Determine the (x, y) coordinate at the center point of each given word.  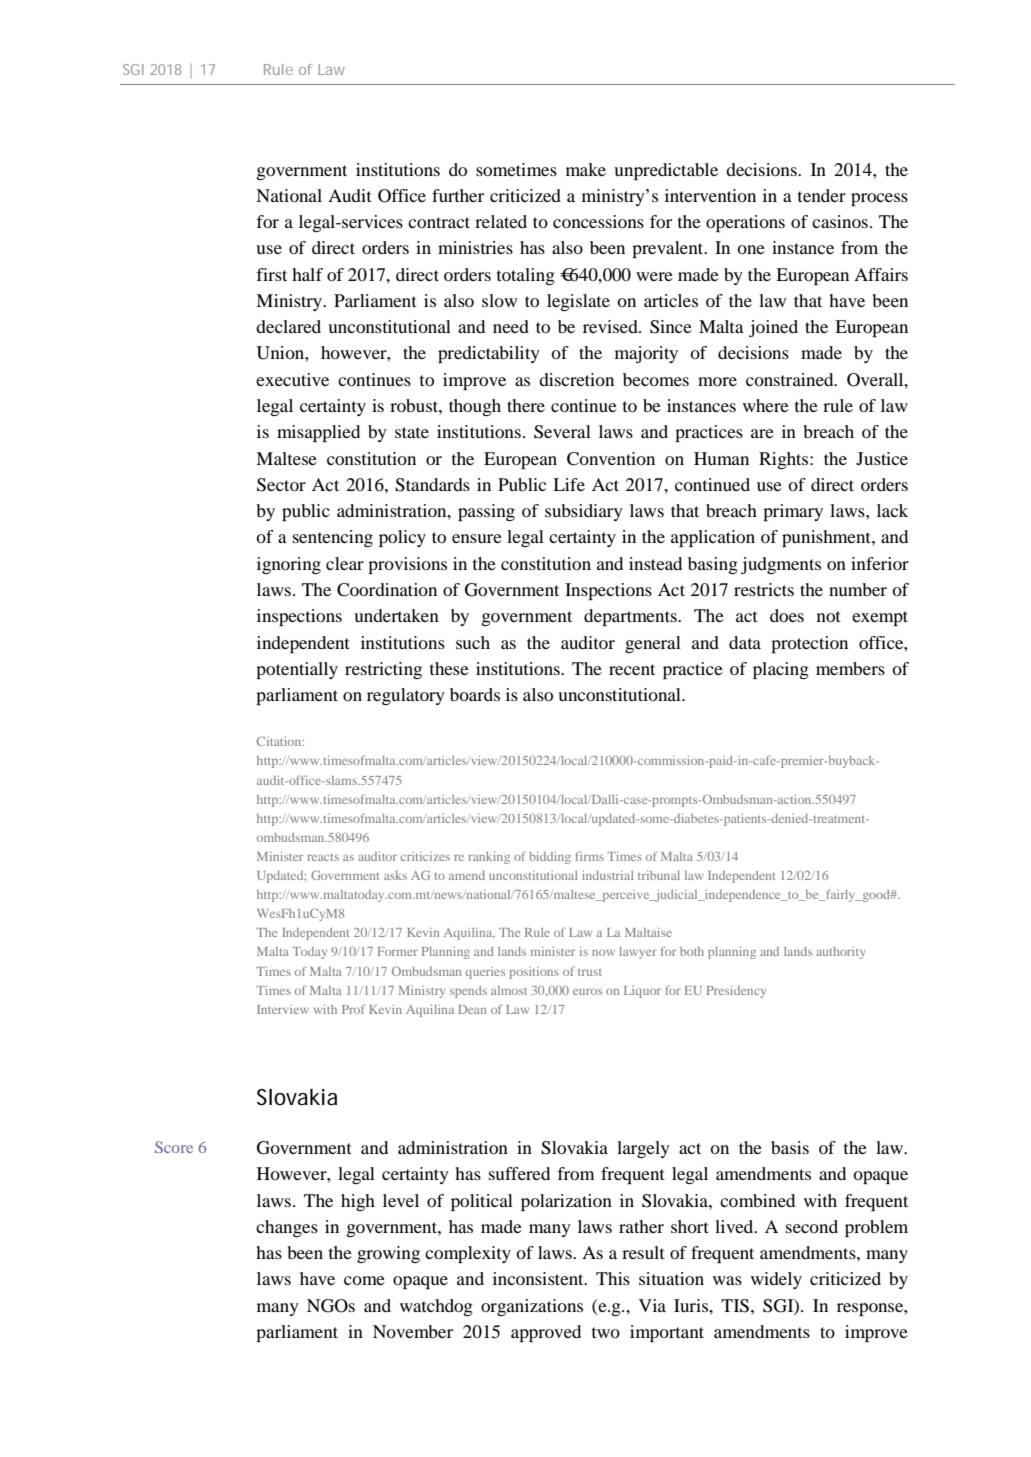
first (271, 274)
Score (174, 1147)
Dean (472, 1009)
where (766, 405)
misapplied (318, 433)
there (526, 405)
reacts (323, 857)
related (501, 221)
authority (841, 953)
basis (790, 1147)
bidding (550, 858)
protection (809, 644)
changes (287, 1228)
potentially (297, 670)
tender (822, 195)
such (473, 642)
